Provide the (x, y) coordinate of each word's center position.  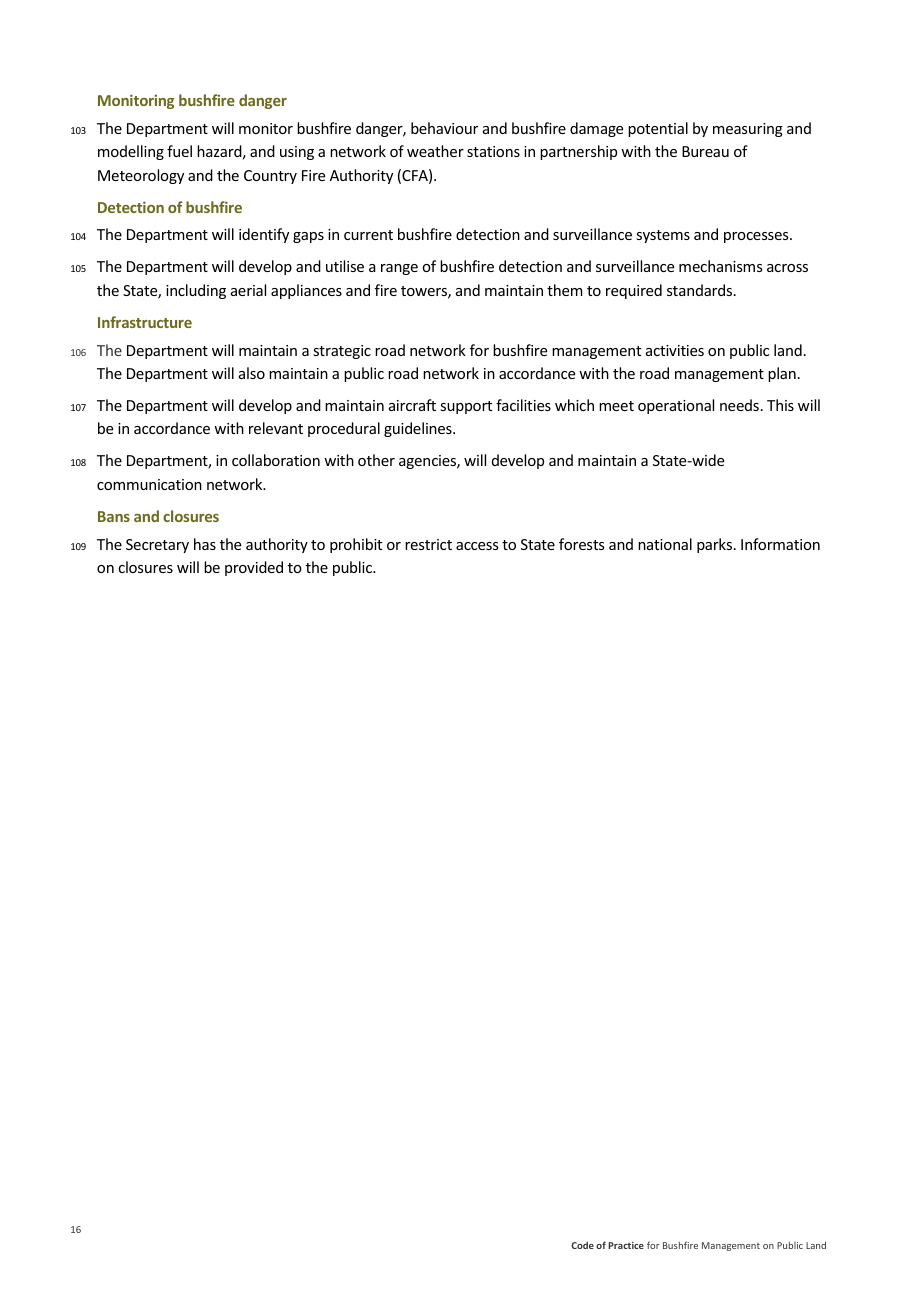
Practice (626, 1245)
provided (254, 568)
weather (435, 151)
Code (582, 1245)
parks (716, 545)
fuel (179, 151)
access (477, 546)
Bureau (705, 151)
